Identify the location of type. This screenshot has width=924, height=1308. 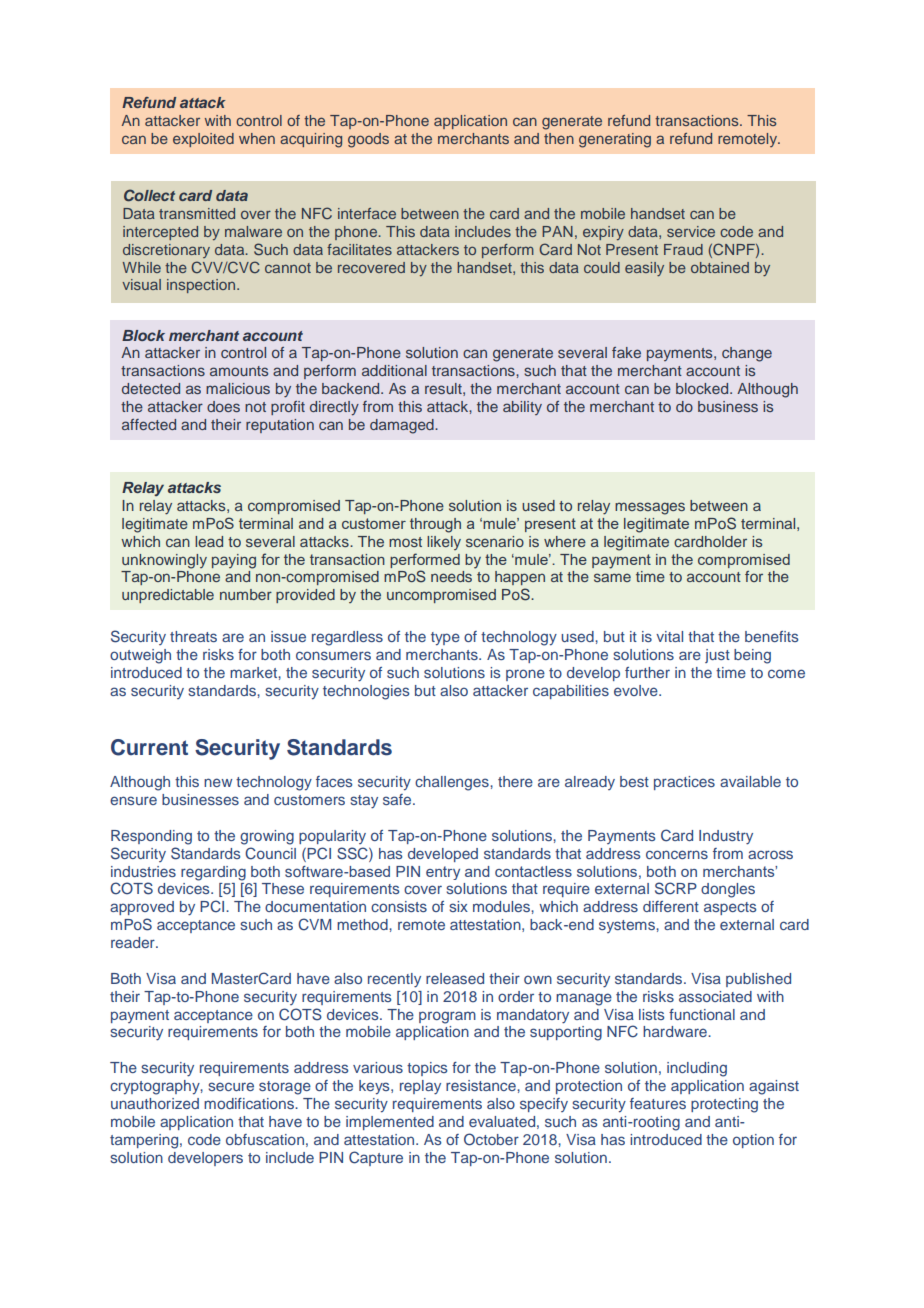
(445, 639).
